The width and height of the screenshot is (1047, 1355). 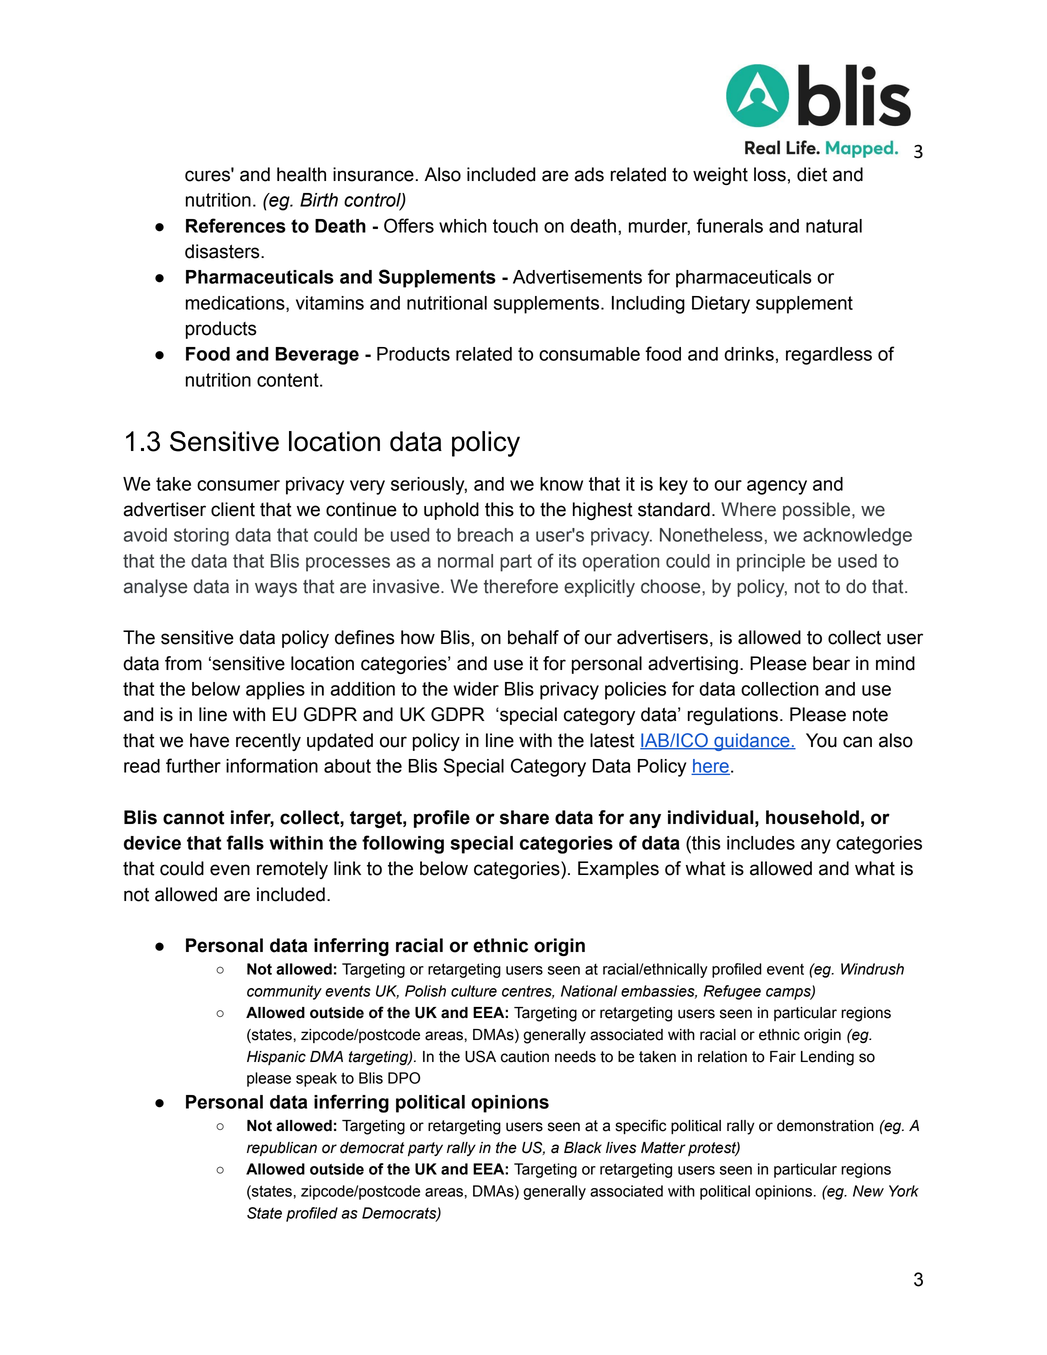 I want to click on touch, so click(x=515, y=226).
